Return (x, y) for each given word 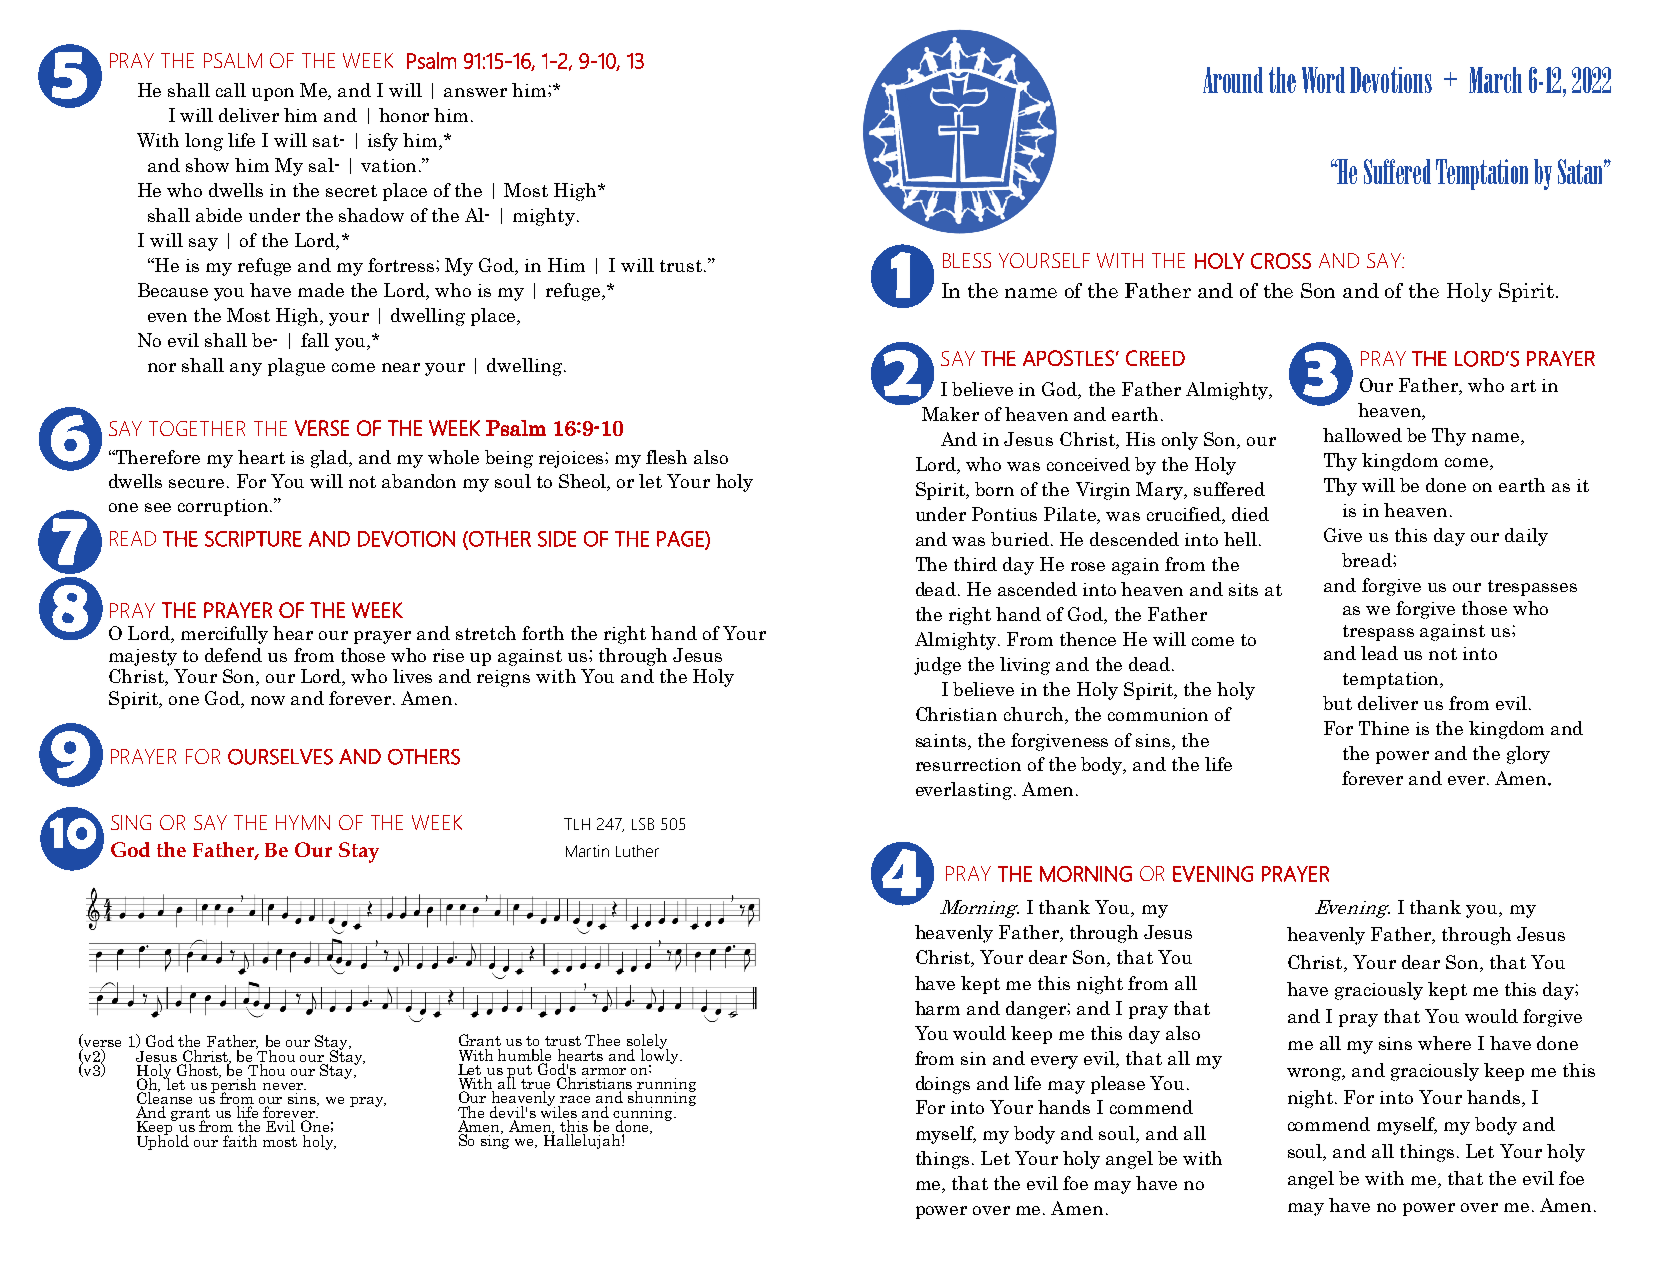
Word (1323, 80)
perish (233, 1085)
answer (475, 92)
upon (273, 94)
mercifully (224, 635)
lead (1379, 653)
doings (943, 1085)
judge (937, 666)
